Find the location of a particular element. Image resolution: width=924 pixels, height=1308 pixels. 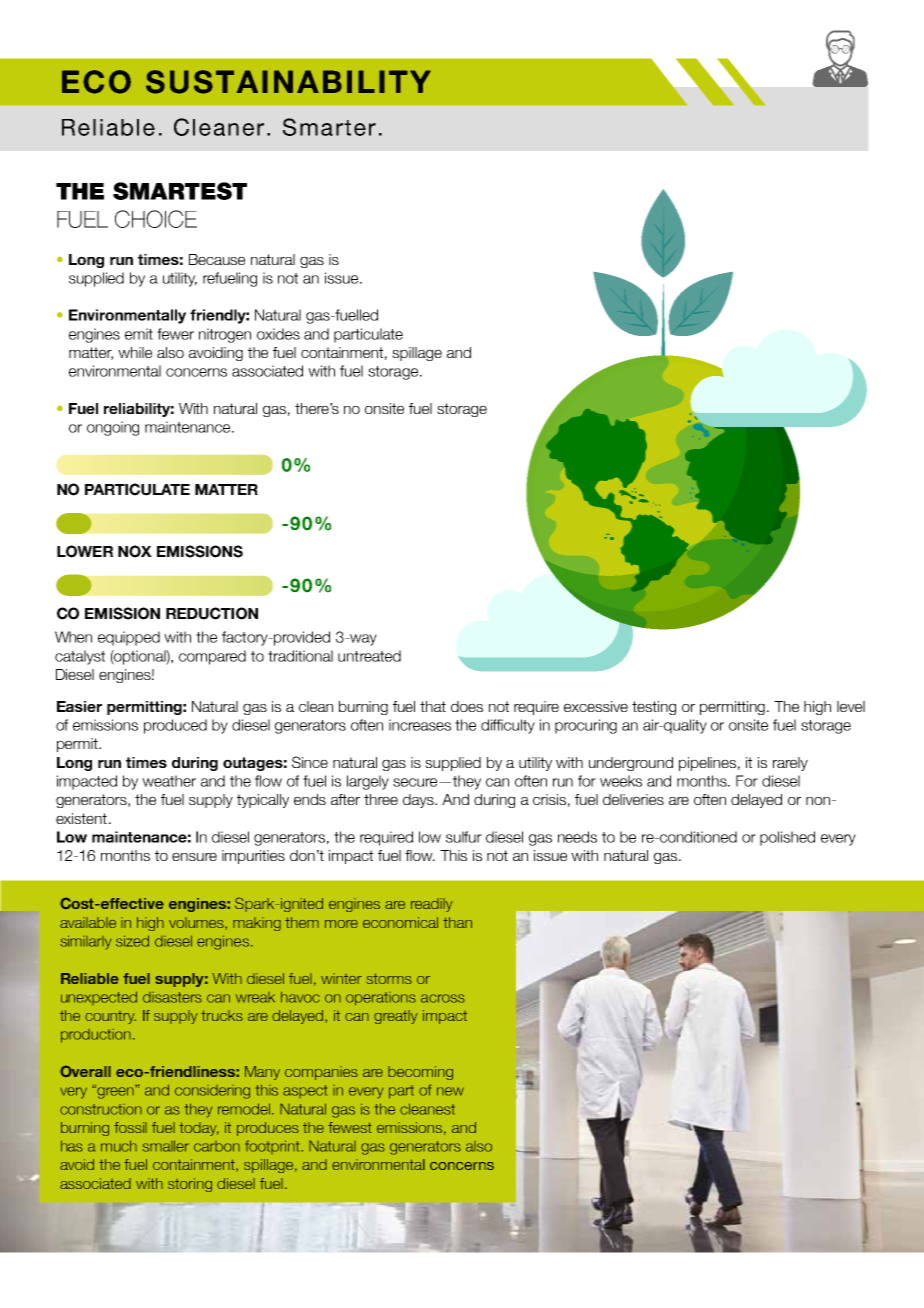

SUSTAINABILITY is located at coordinates (288, 82).
